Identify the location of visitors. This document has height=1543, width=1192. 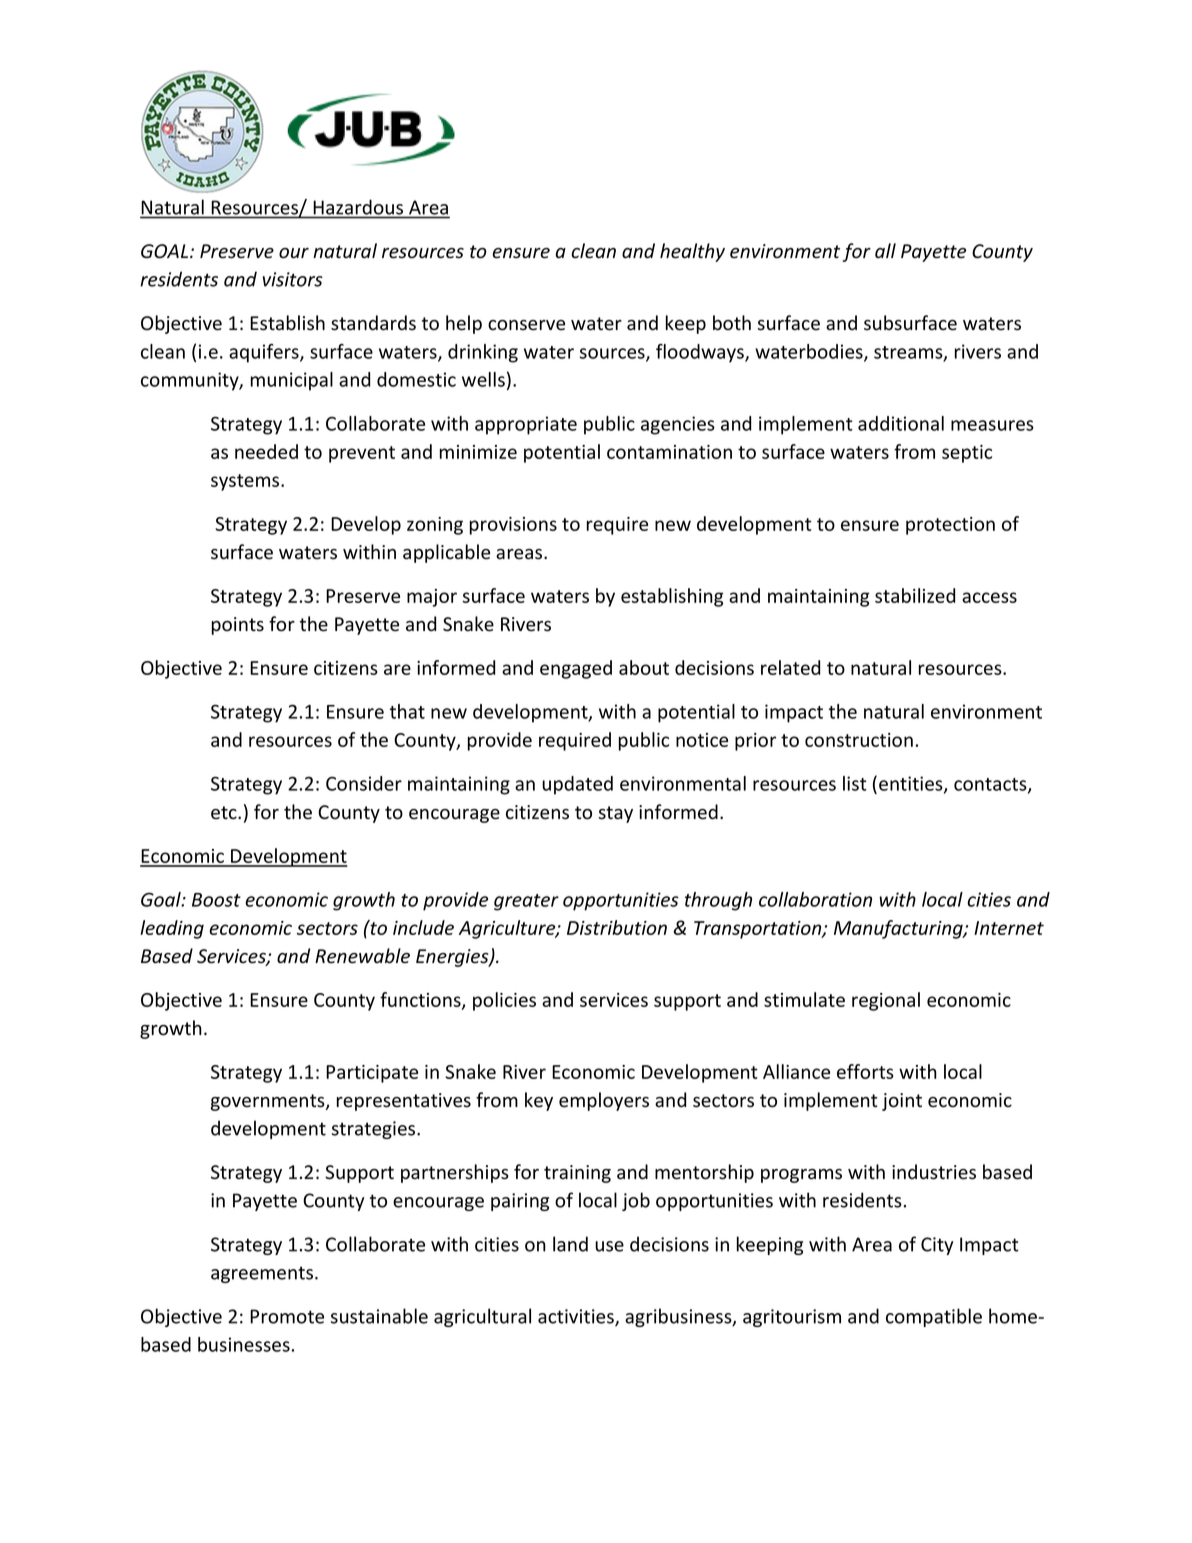
(293, 279).
